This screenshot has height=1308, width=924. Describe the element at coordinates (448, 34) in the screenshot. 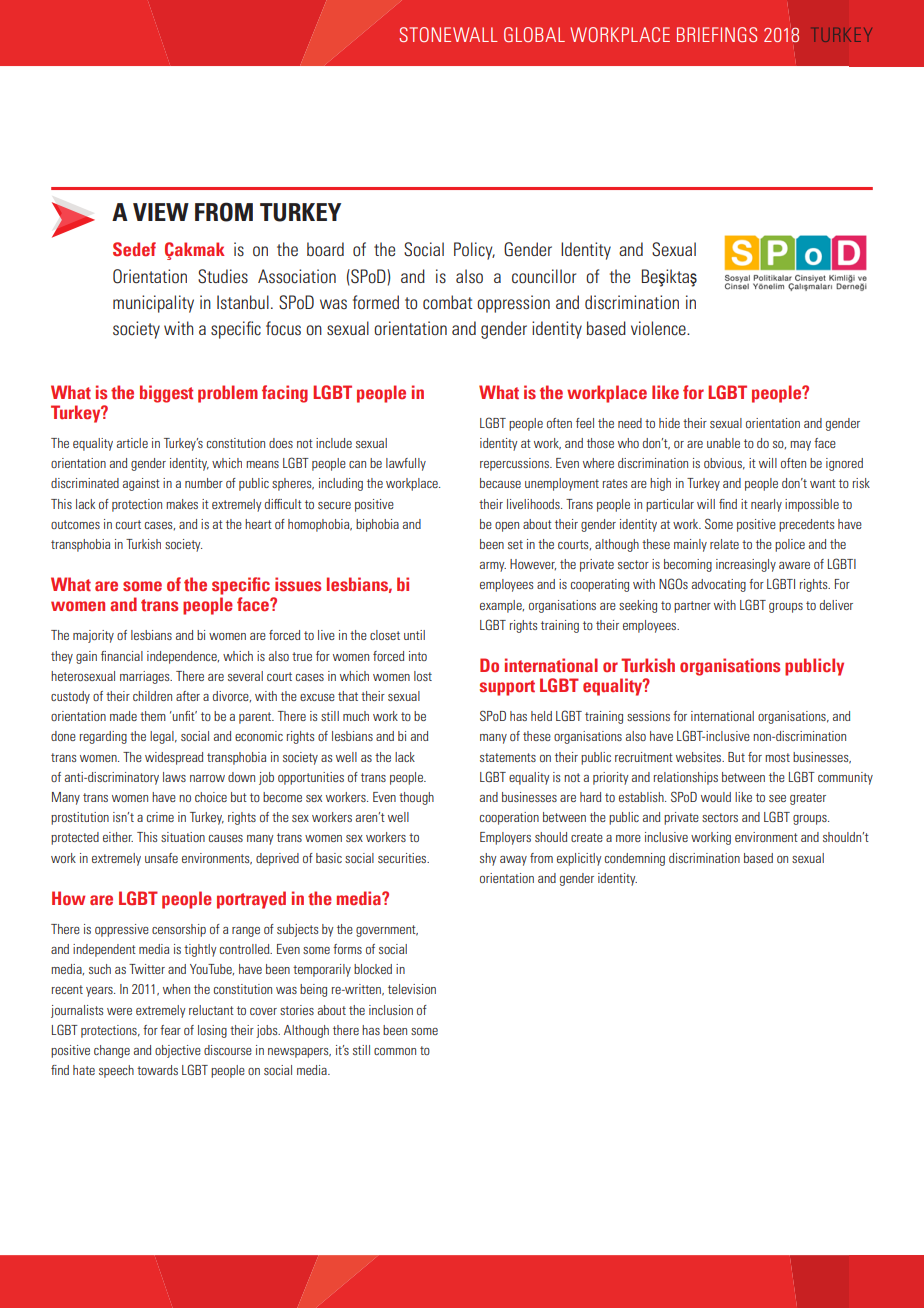

I see `STONEWALL` at that location.
